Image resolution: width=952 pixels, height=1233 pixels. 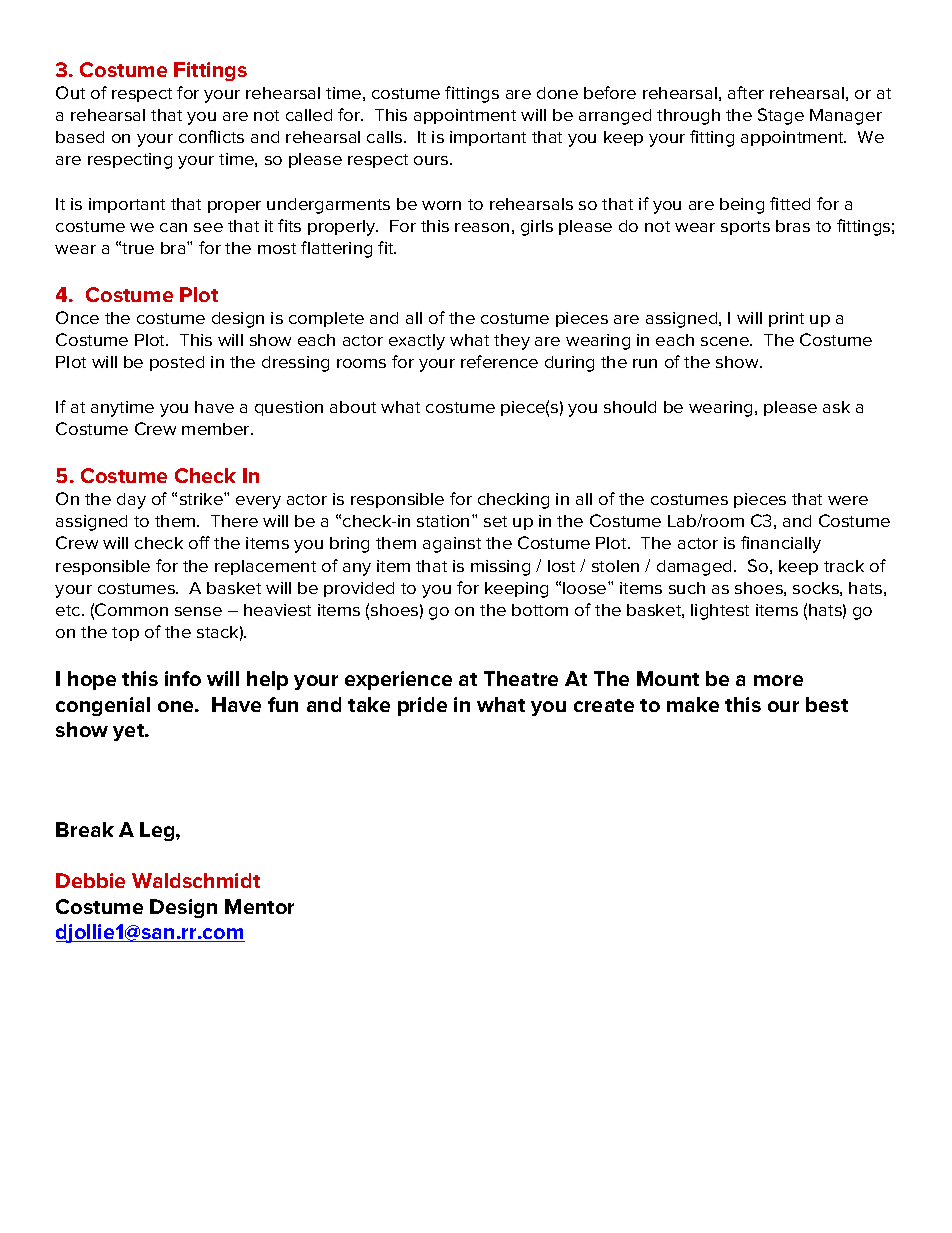 I want to click on Debbie, so click(x=90, y=880).
